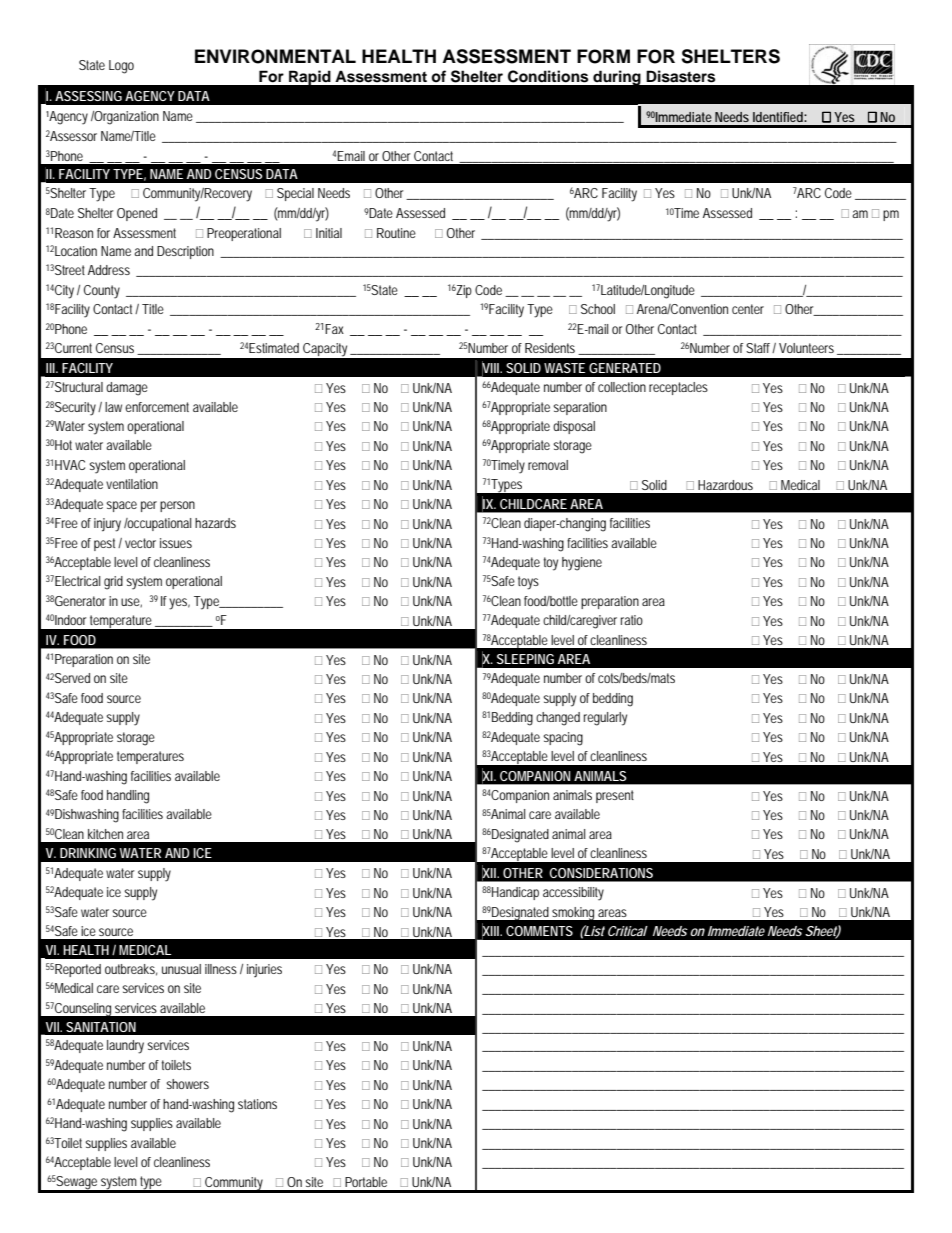 The image size is (952, 1233). I want to click on Conditions, so click(548, 76).
